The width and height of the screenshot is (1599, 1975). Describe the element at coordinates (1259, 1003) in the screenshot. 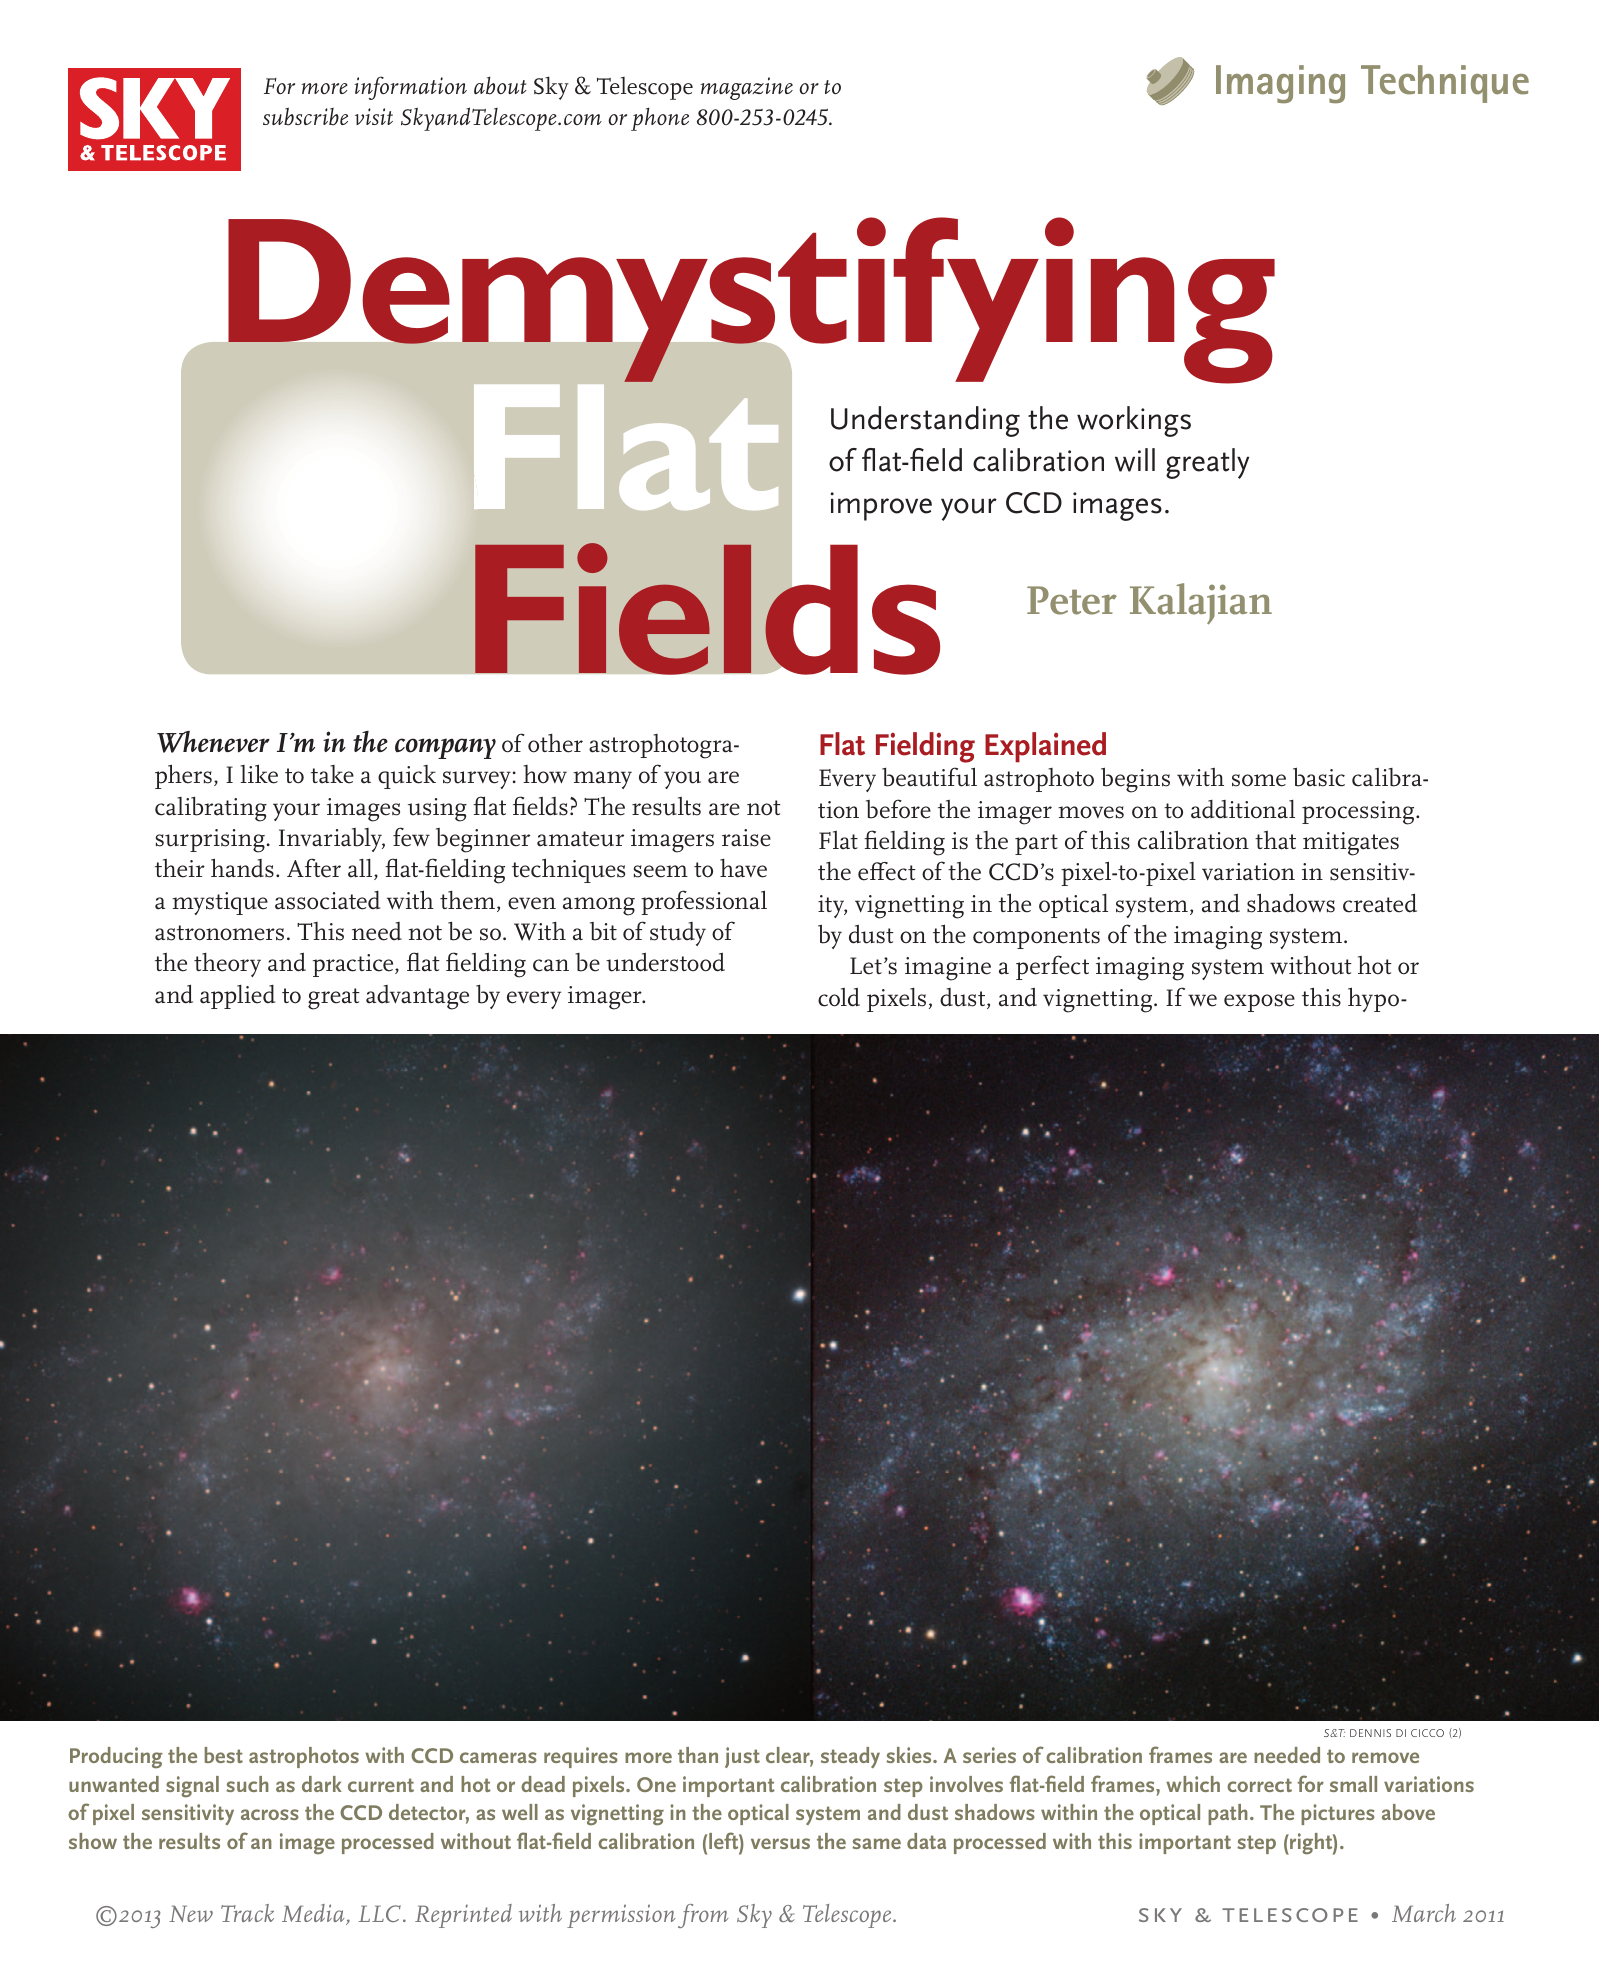

I see `expose` at that location.
